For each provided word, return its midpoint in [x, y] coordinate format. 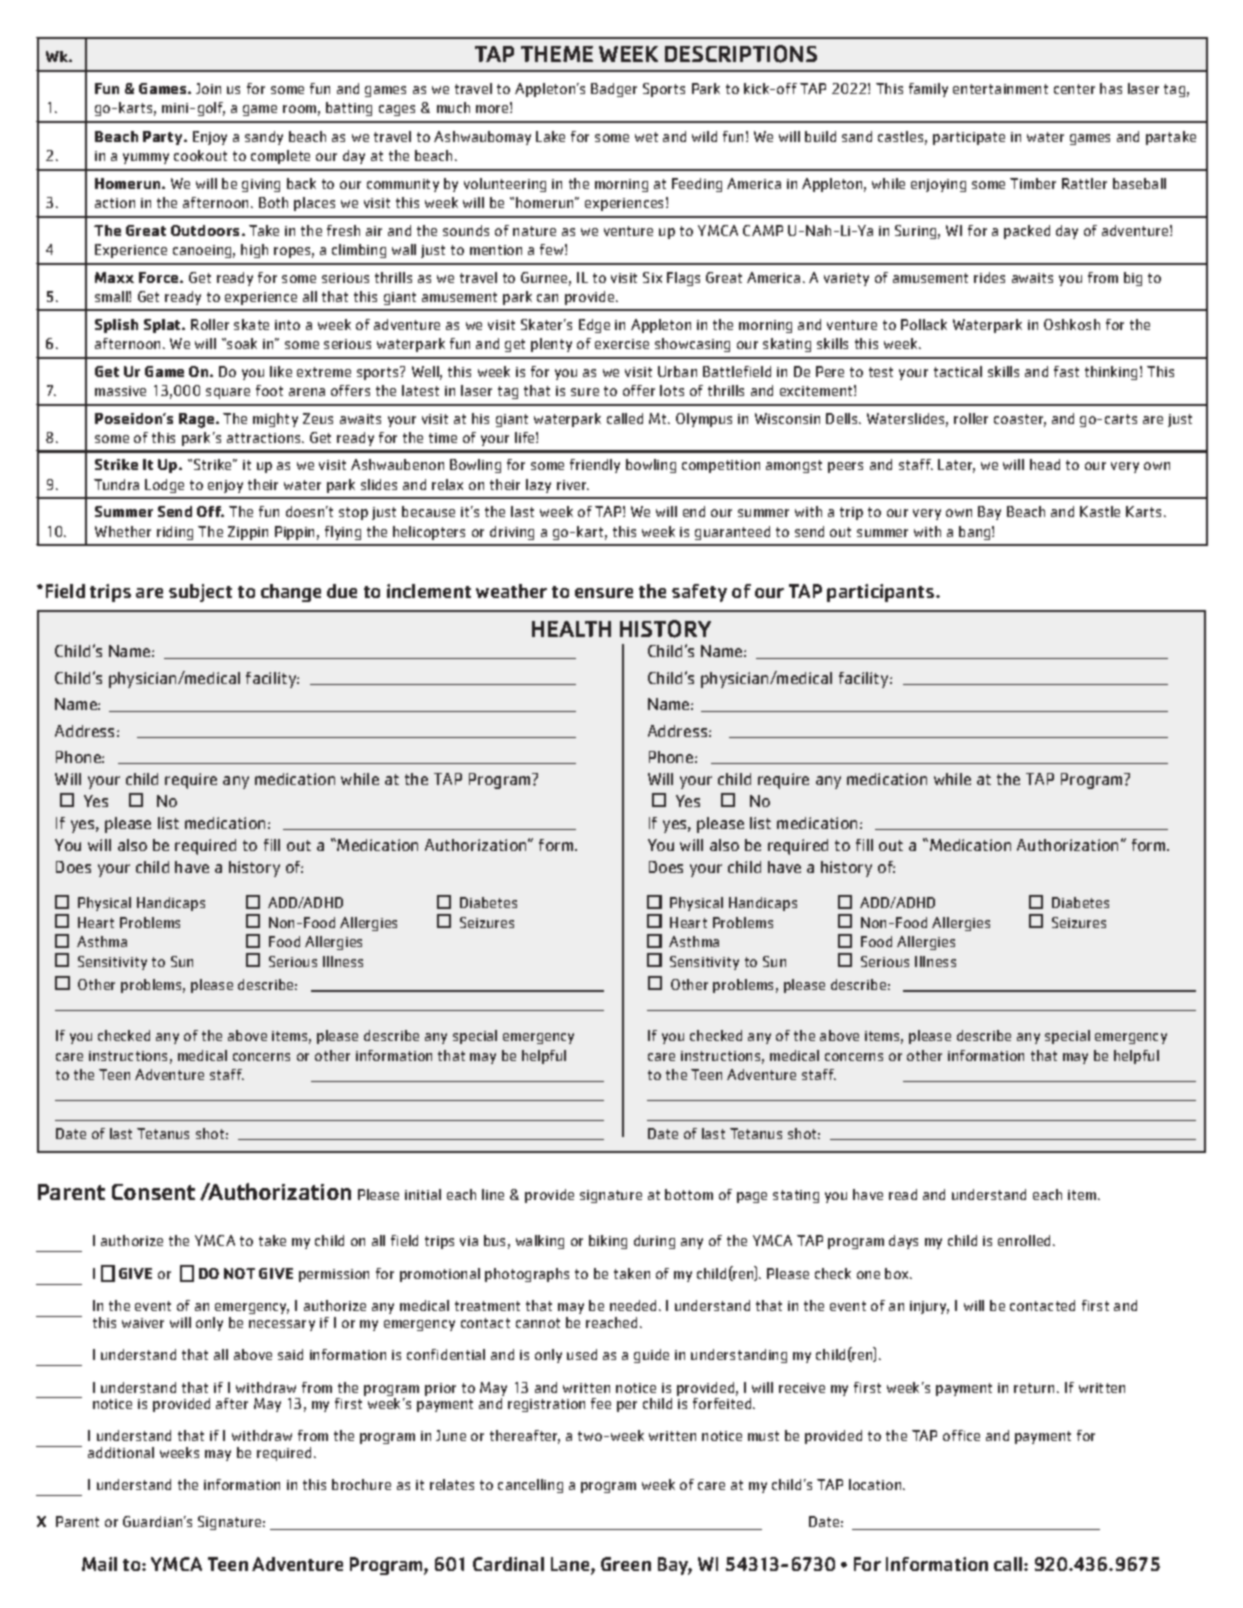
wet [646, 137]
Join [208, 88]
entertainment [1000, 89]
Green [626, 1564]
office [961, 1435]
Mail [99, 1564]
